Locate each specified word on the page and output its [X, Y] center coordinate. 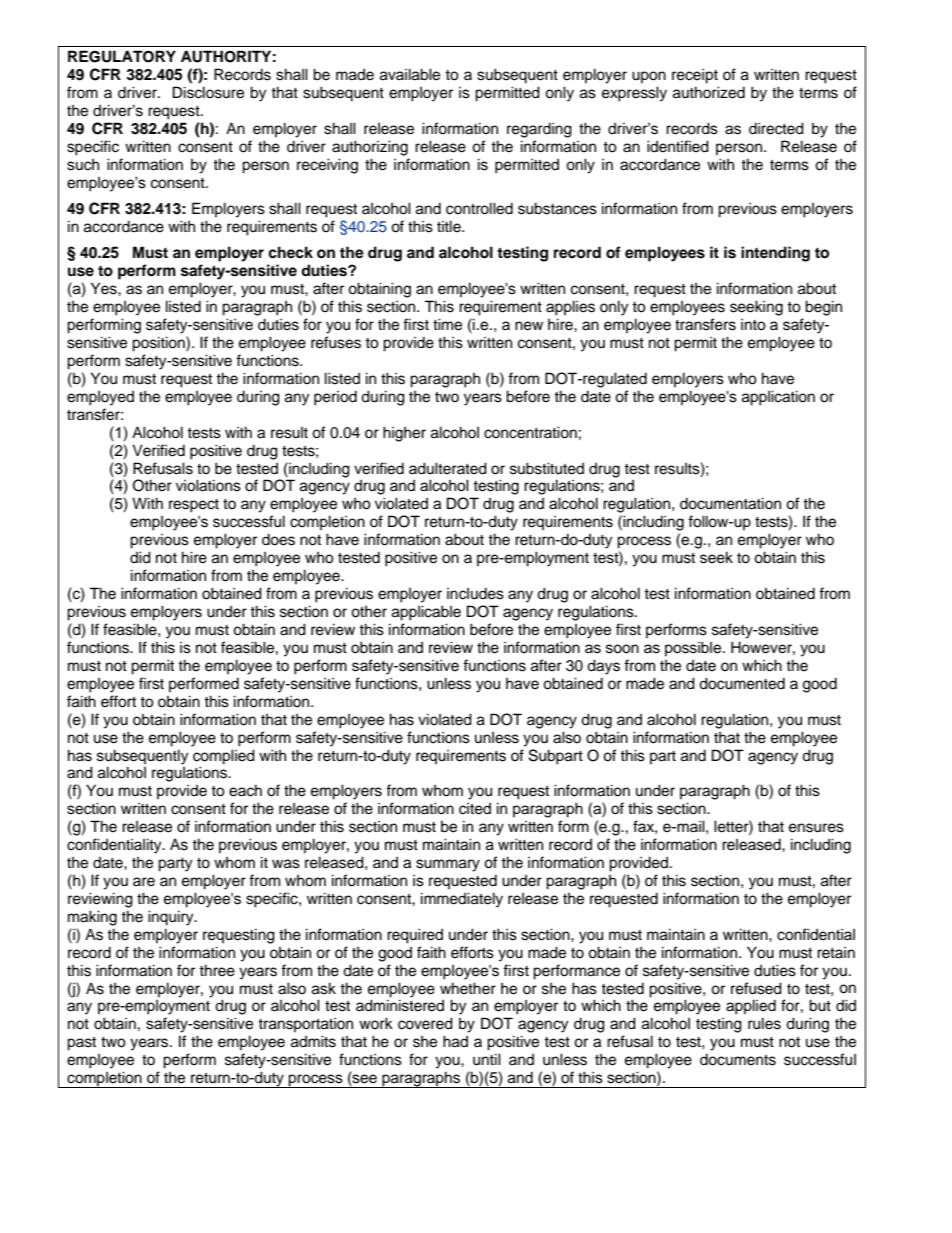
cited [475, 809]
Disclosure [208, 92]
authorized [709, 92]
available [410, 74]
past [81, 1044]
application [778, 398]
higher [404, 434]
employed [100, 398]
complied [224, 757]
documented [742, 683]
